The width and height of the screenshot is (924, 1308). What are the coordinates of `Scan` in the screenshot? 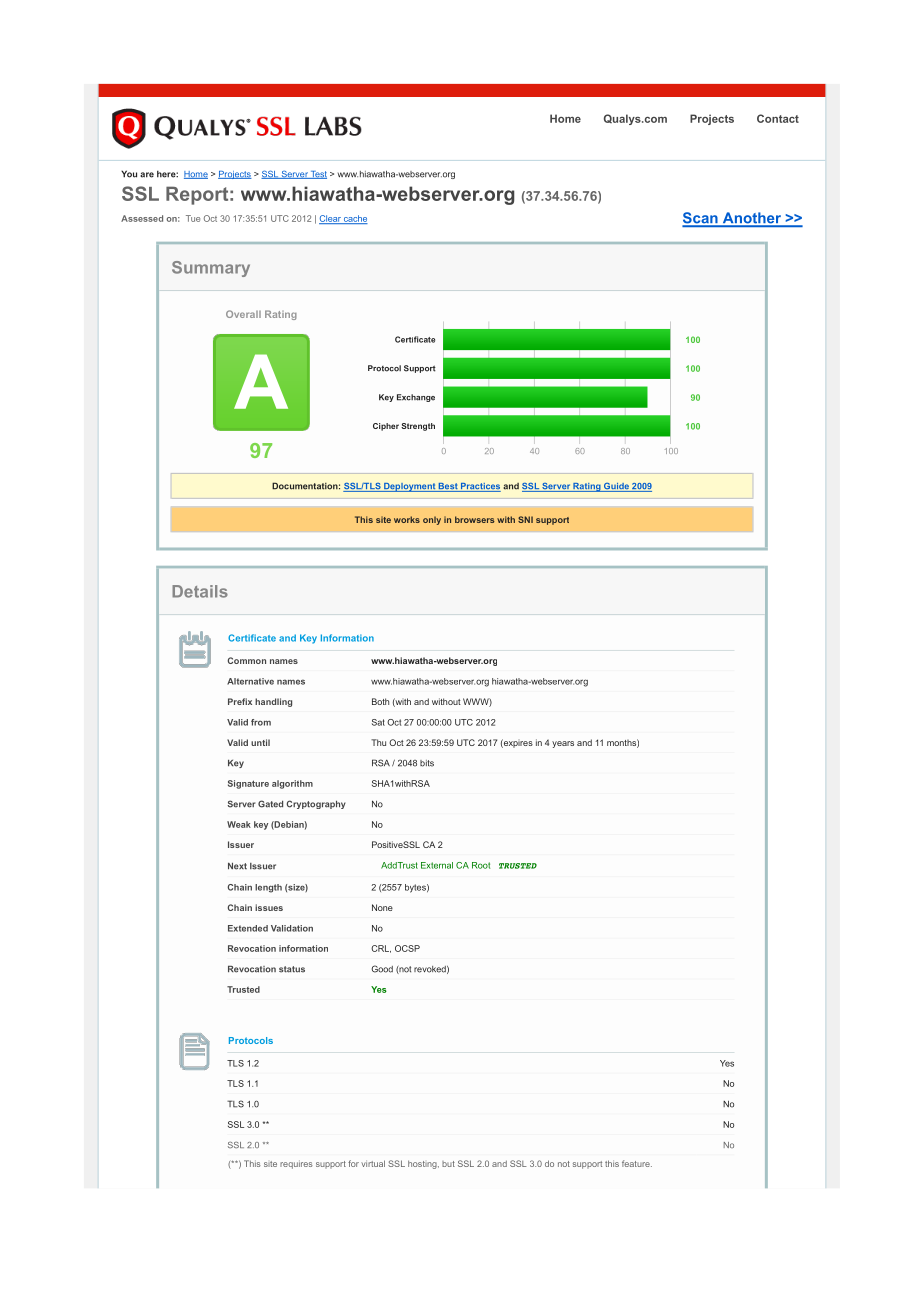 It's located at (701, 219).
